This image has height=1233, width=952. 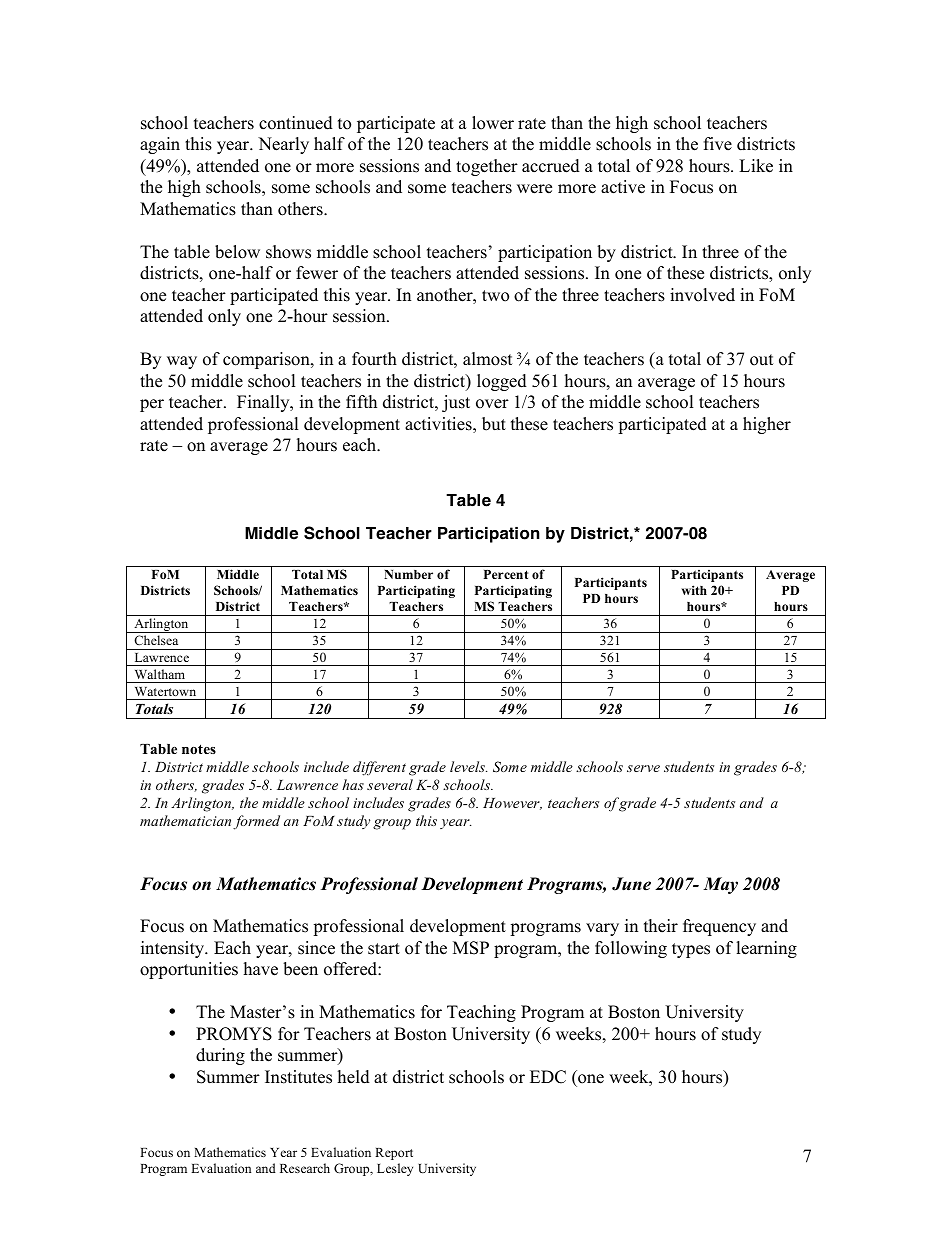 What do you see at coordinates (256, 822) in the image?
I see `formed` at bounding box center [256, 822].
